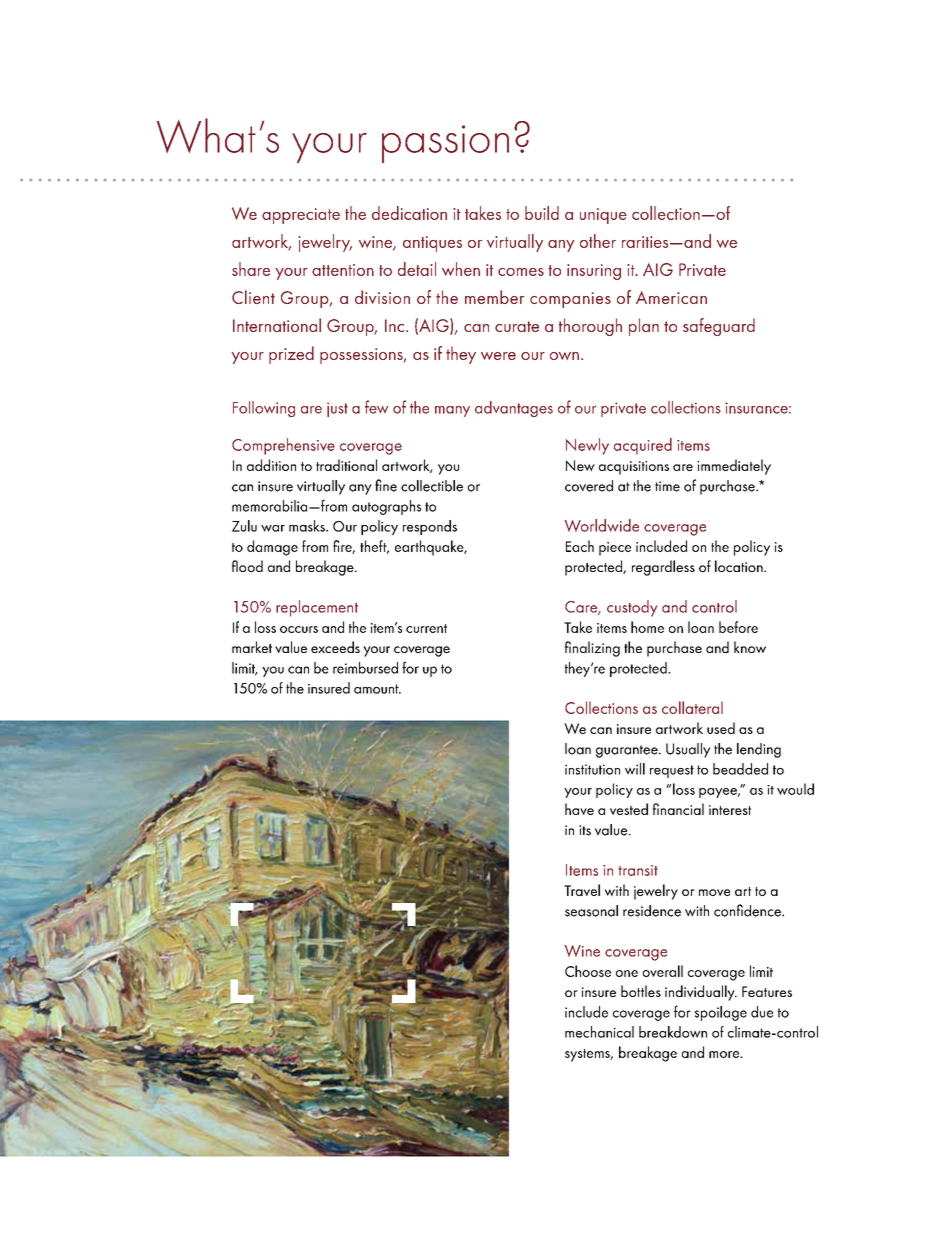 The height and width of the screenshot is (1233, 952). Describe the element at coordinates (301, 216) in the screenshot. I see `appreciate` at that location.
